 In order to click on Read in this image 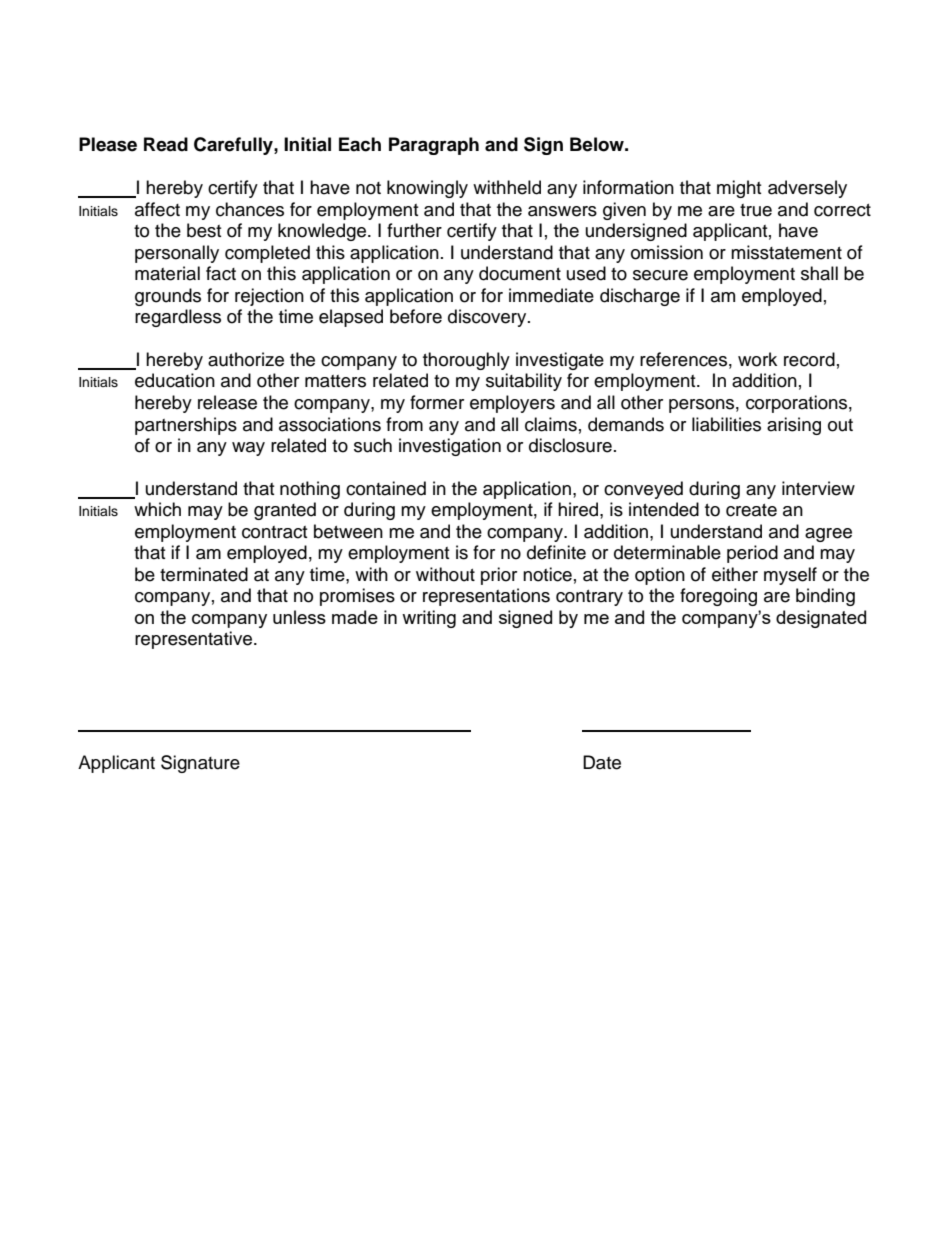, I will do `click(166, 144)`.
